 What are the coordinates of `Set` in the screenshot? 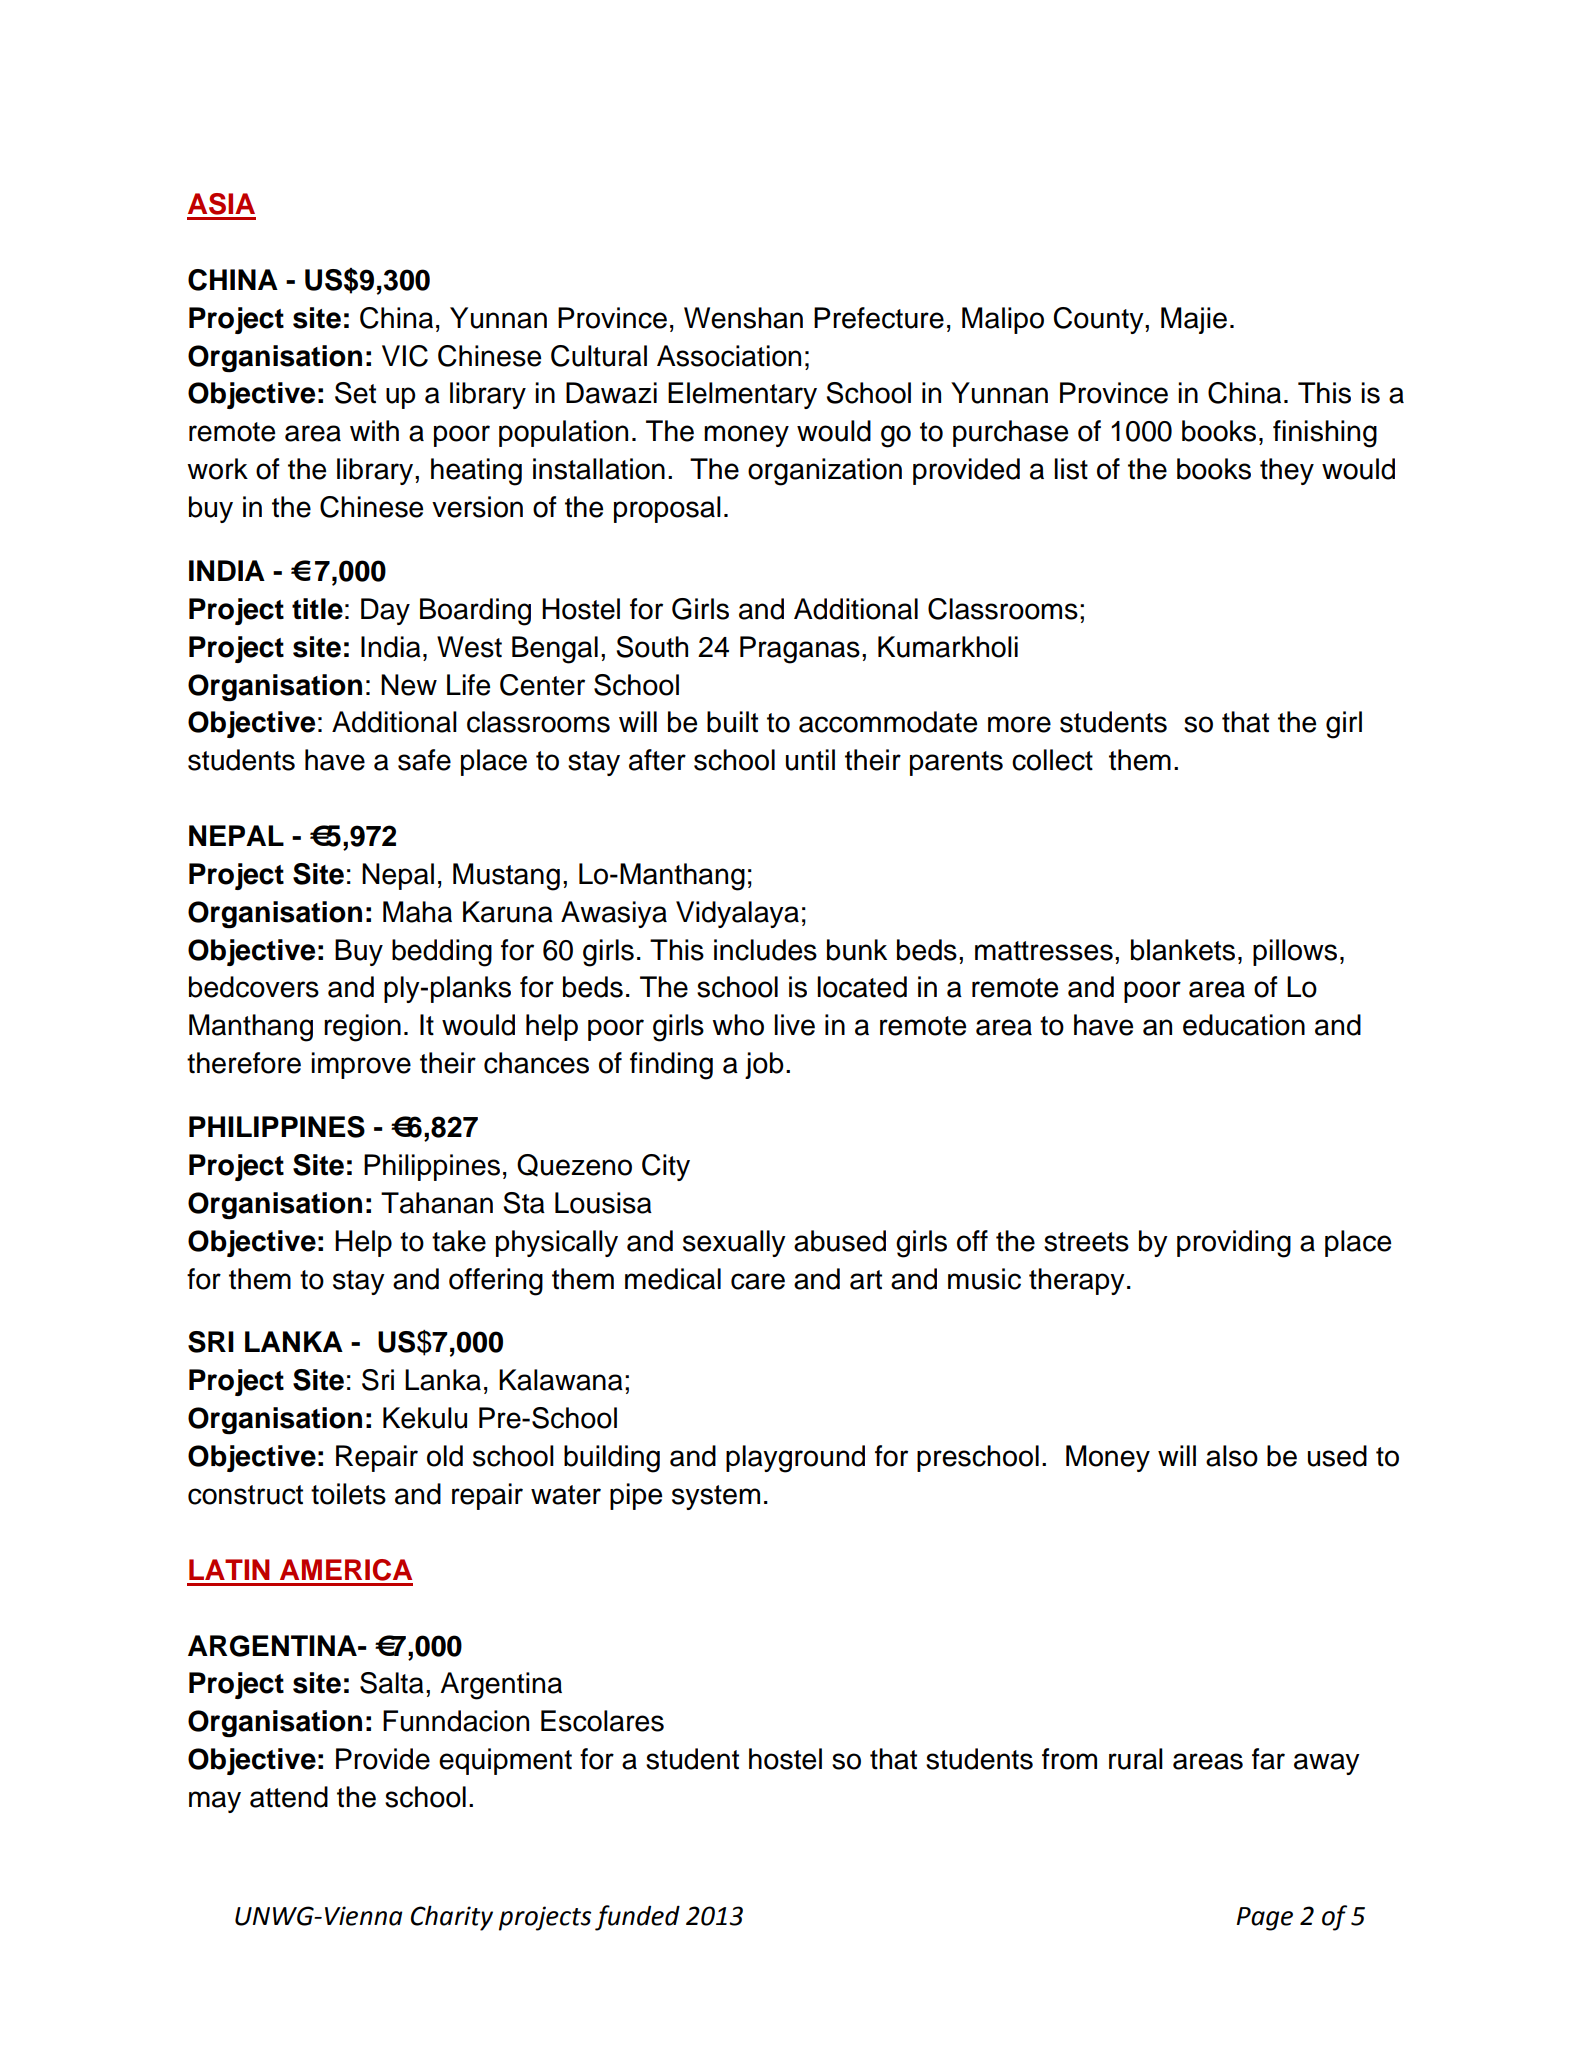 It's located at (355, 393).
